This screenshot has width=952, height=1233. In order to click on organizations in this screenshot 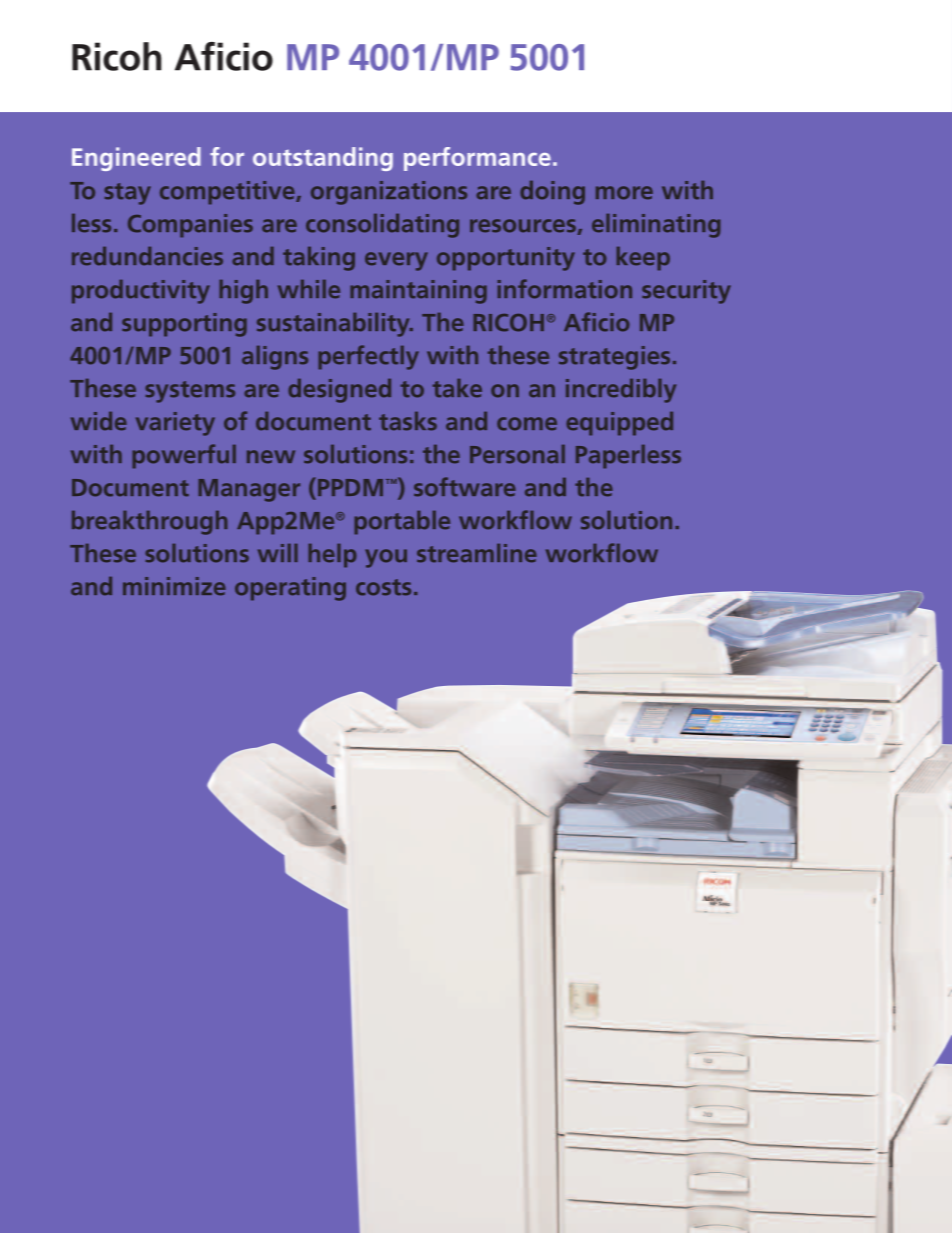, I will do `click(389, 193)`.
